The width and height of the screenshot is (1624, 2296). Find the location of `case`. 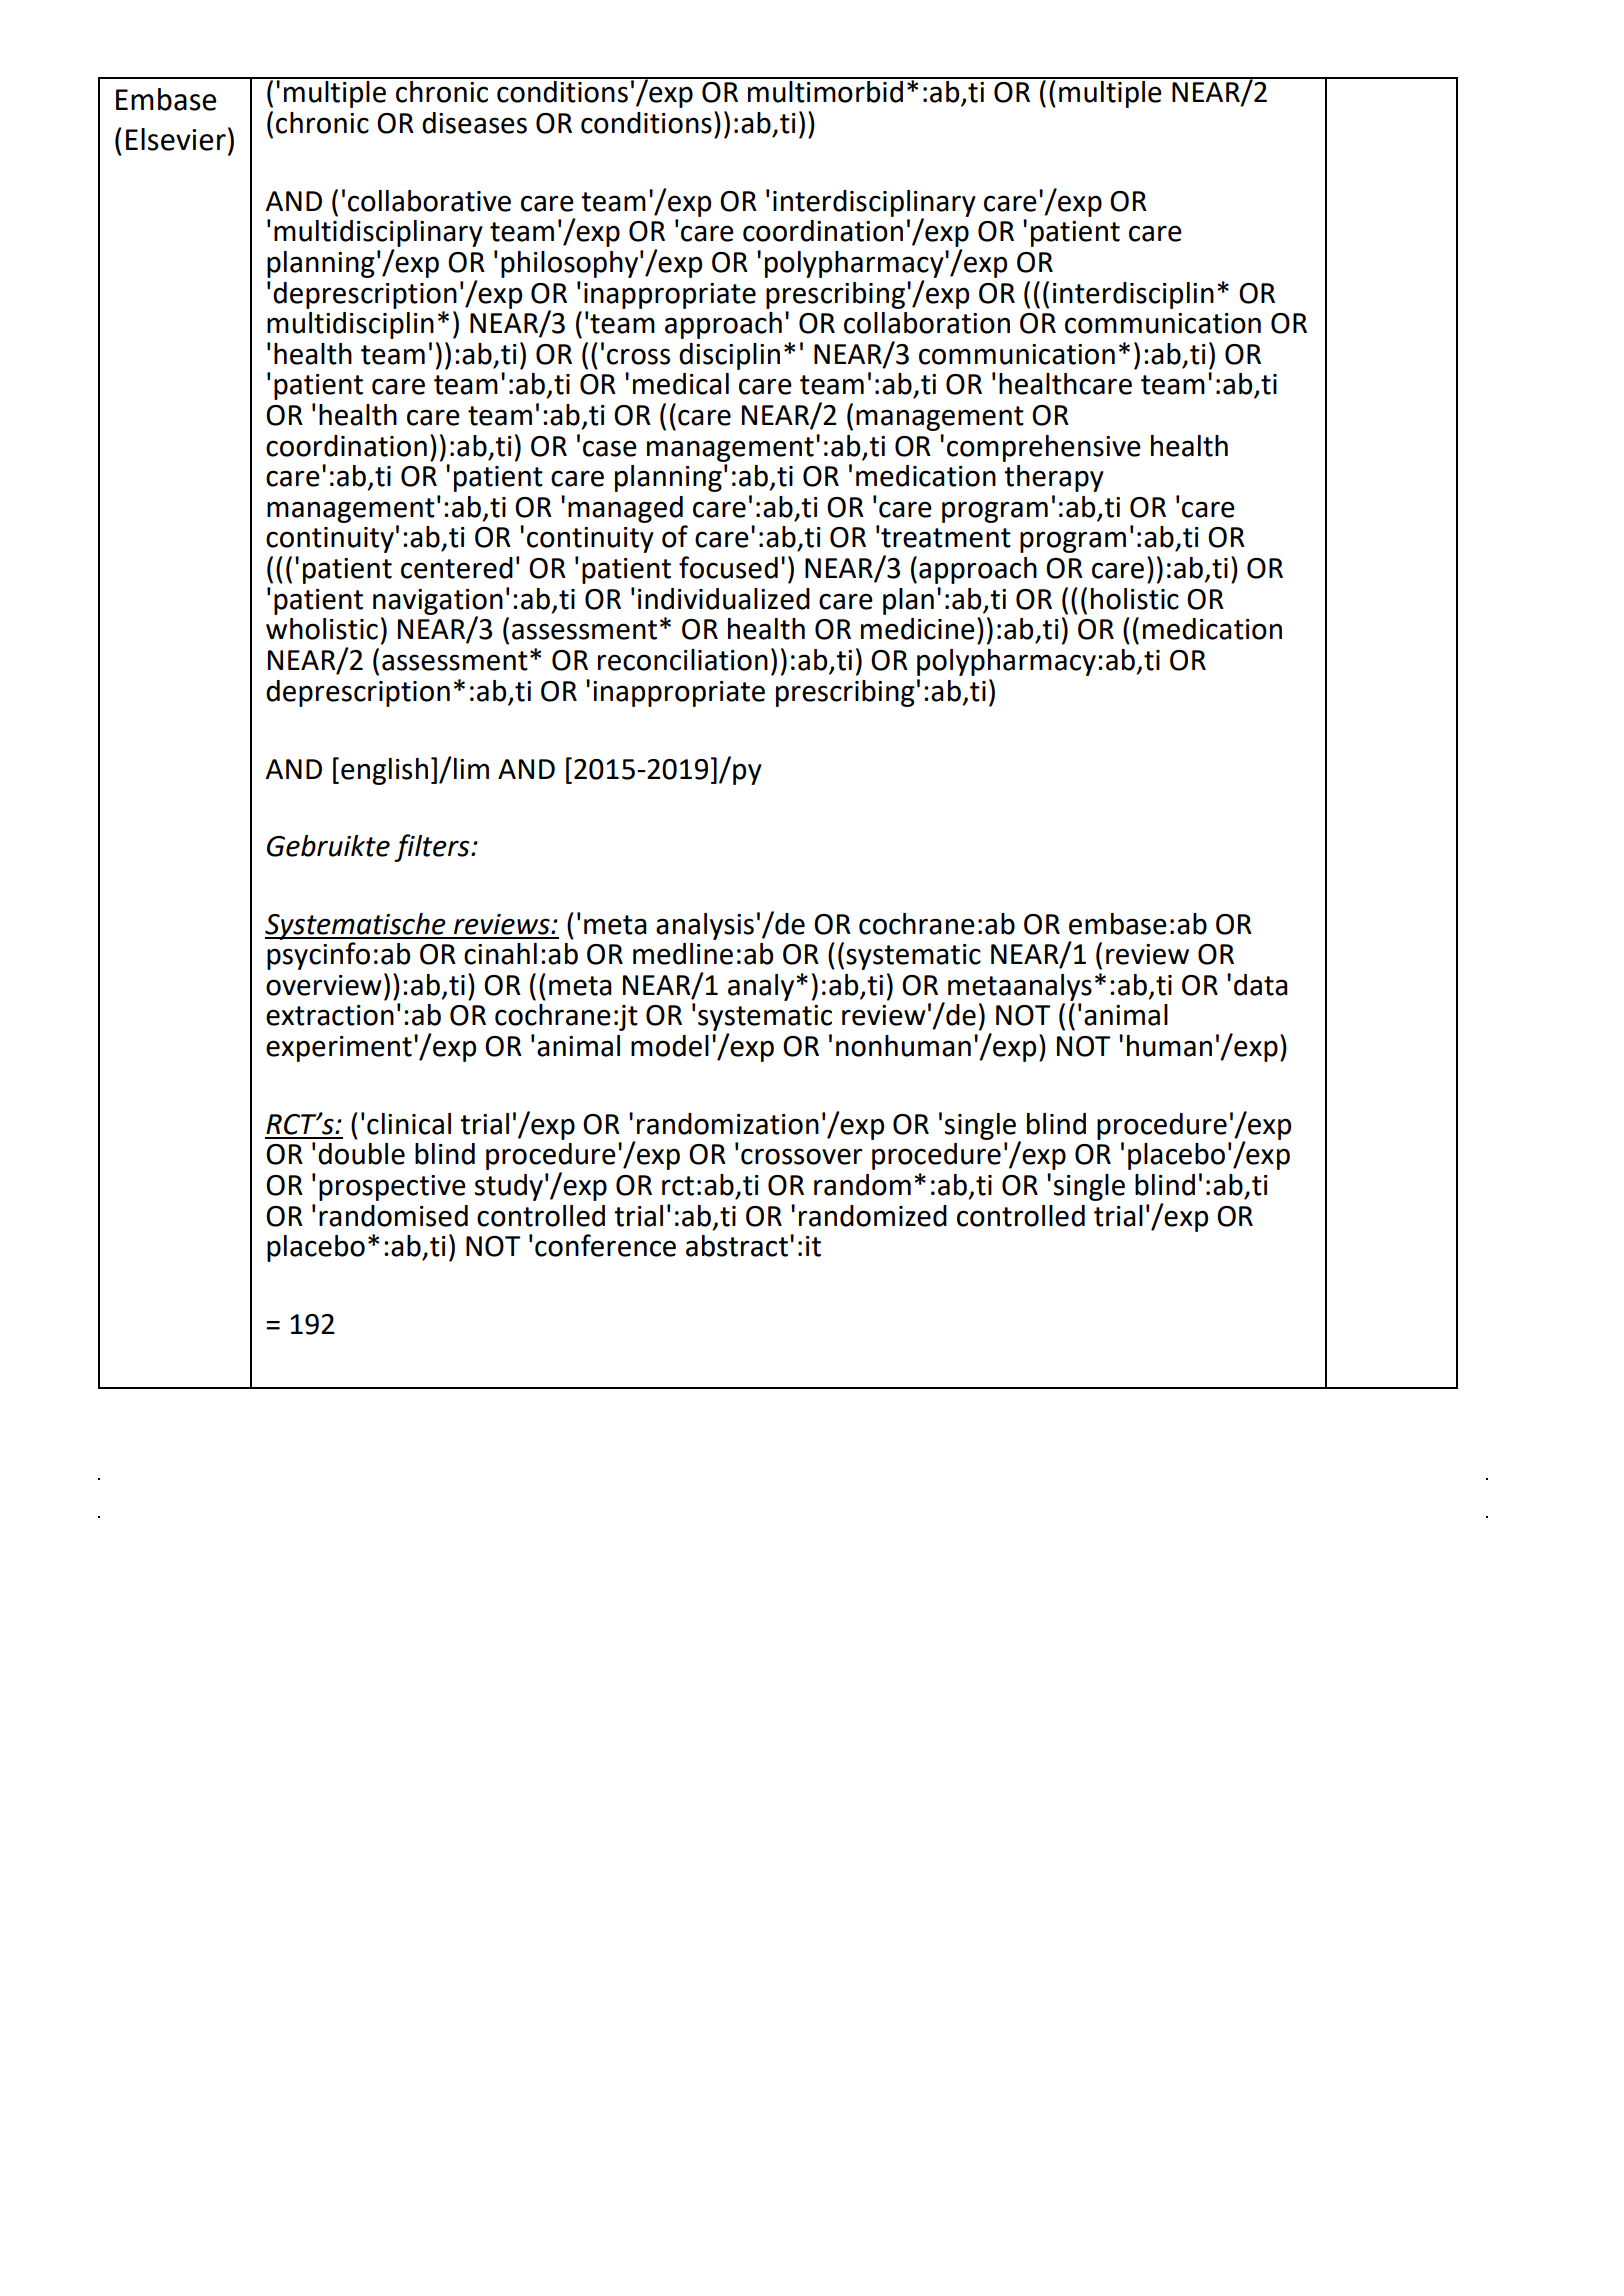

case is located at coordinates (610, 448).
